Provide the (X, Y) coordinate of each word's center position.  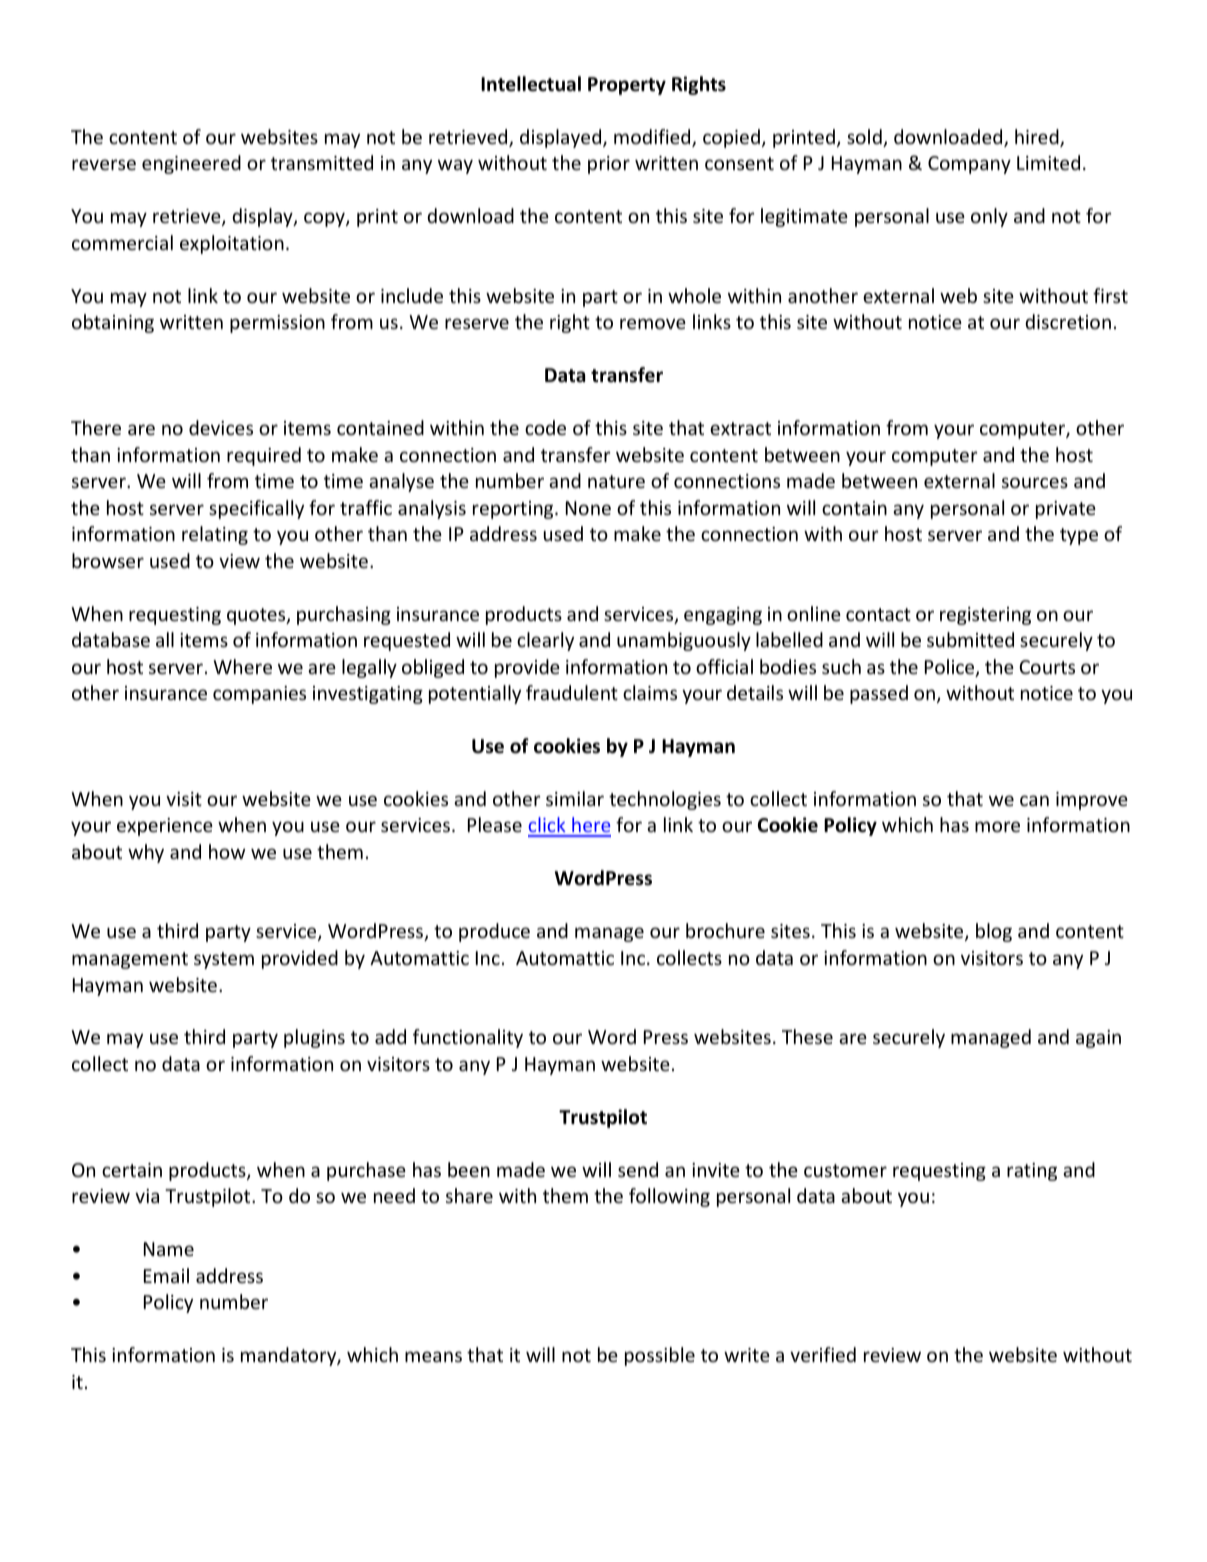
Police (951, 668)
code (545, 427)
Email (166, 1275)
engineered (191, 164)
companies (259, 695)
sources (1035, 482)
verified (823, 1354)
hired (1038, 138)
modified (653, 138)
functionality (468, 1038)
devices (221, 427)
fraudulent (572, 692)
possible (660, 1356)
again (1098, 1039)
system (224, 960)
